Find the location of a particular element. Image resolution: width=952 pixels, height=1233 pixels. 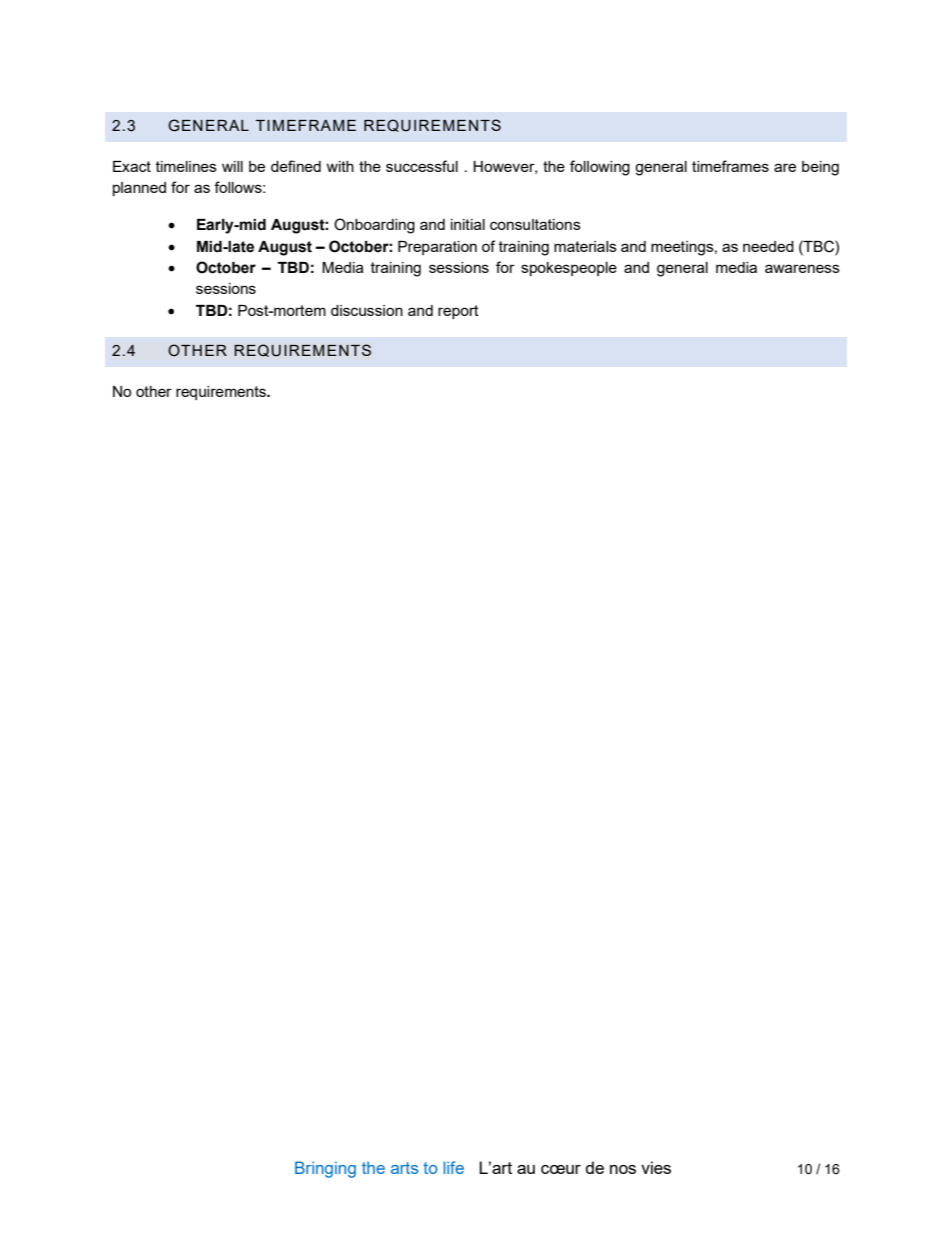

report is located at coordinates (458, 312).
